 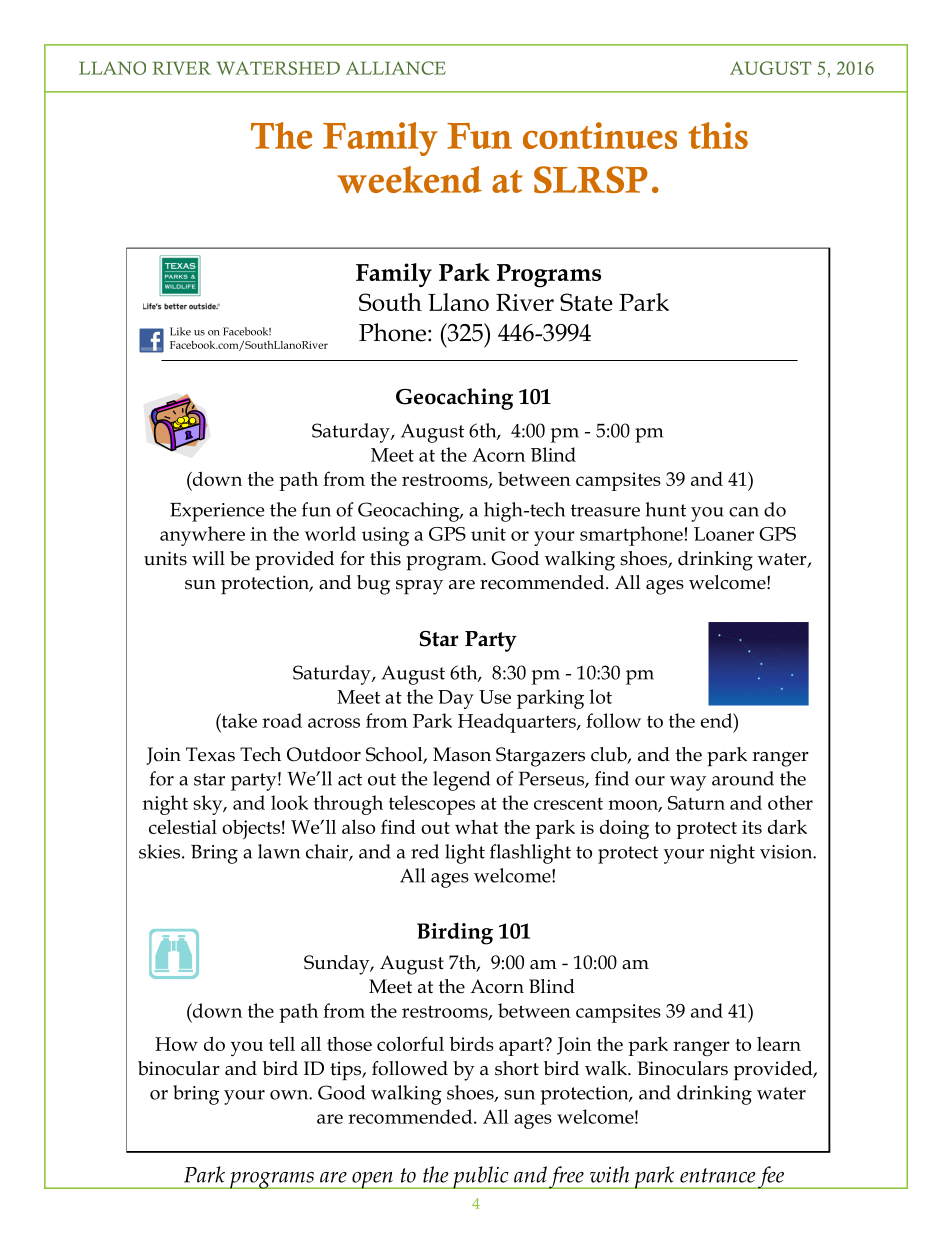 I want to click on weekend, so click(x=409, y=179).
